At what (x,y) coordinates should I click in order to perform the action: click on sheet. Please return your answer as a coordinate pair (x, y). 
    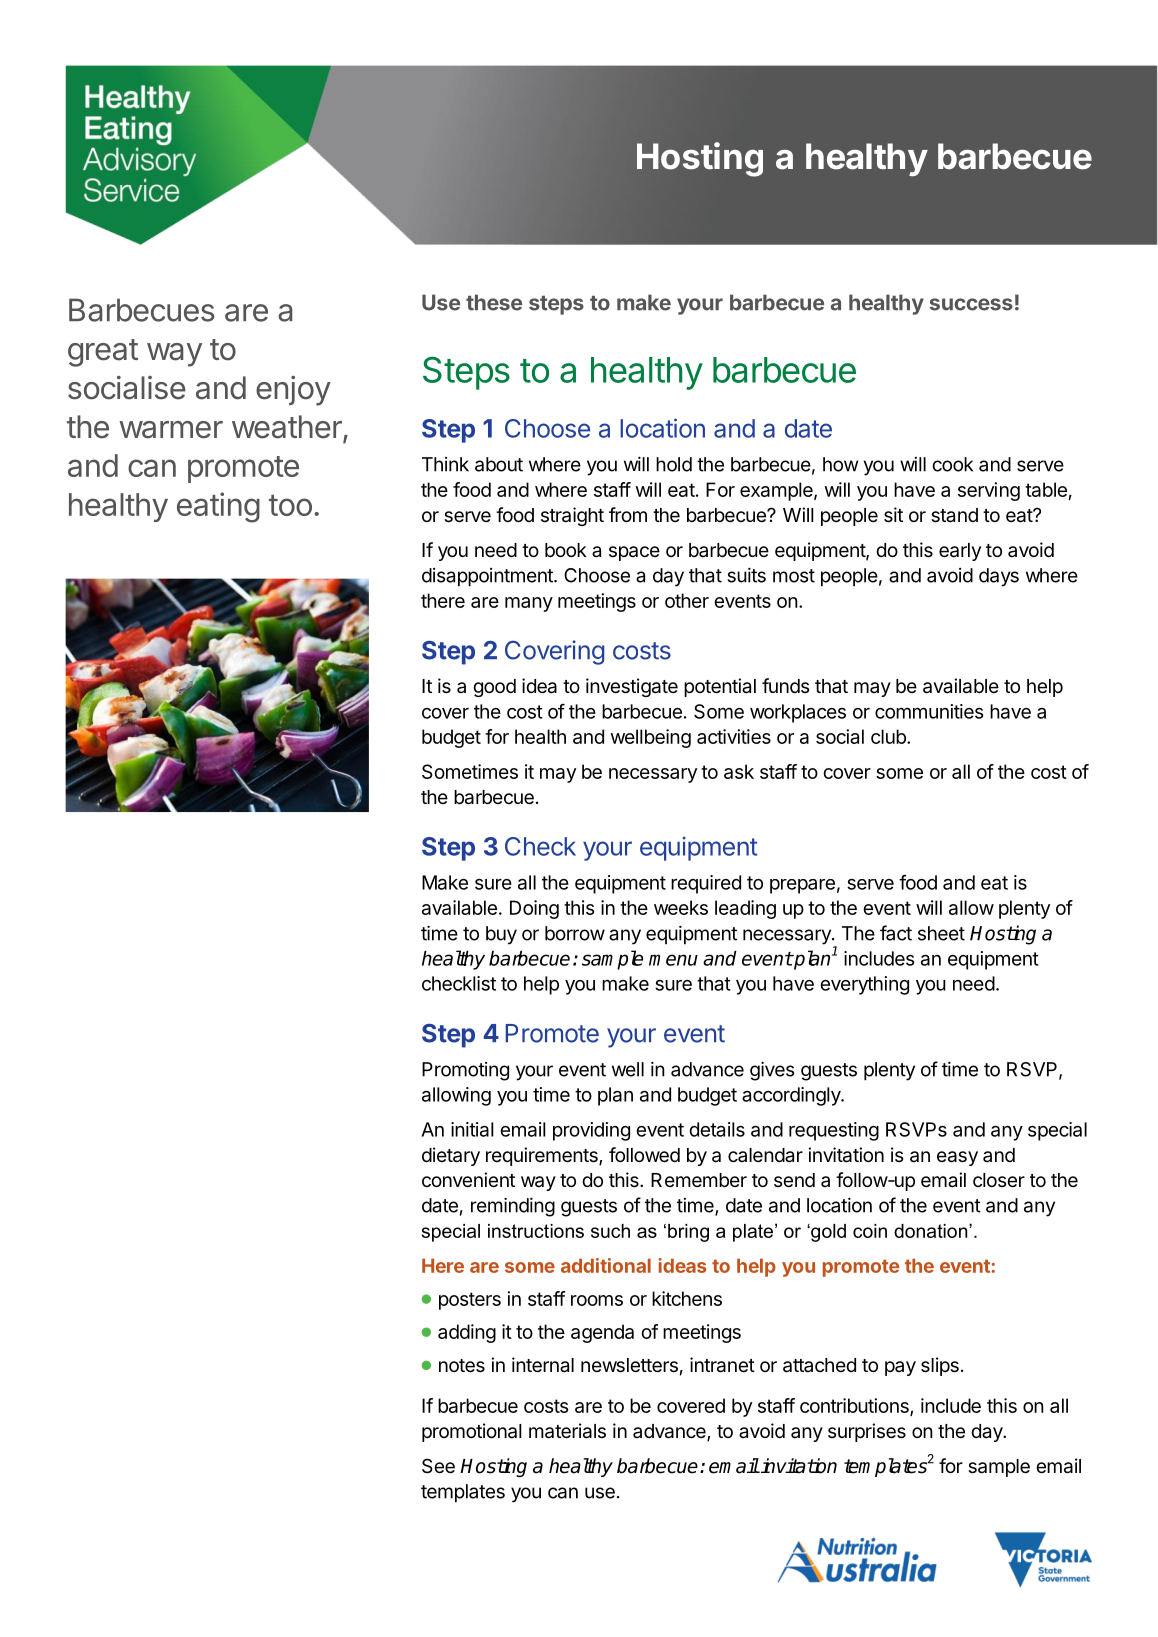
    Looking at the image, I should click on (941, 933).
